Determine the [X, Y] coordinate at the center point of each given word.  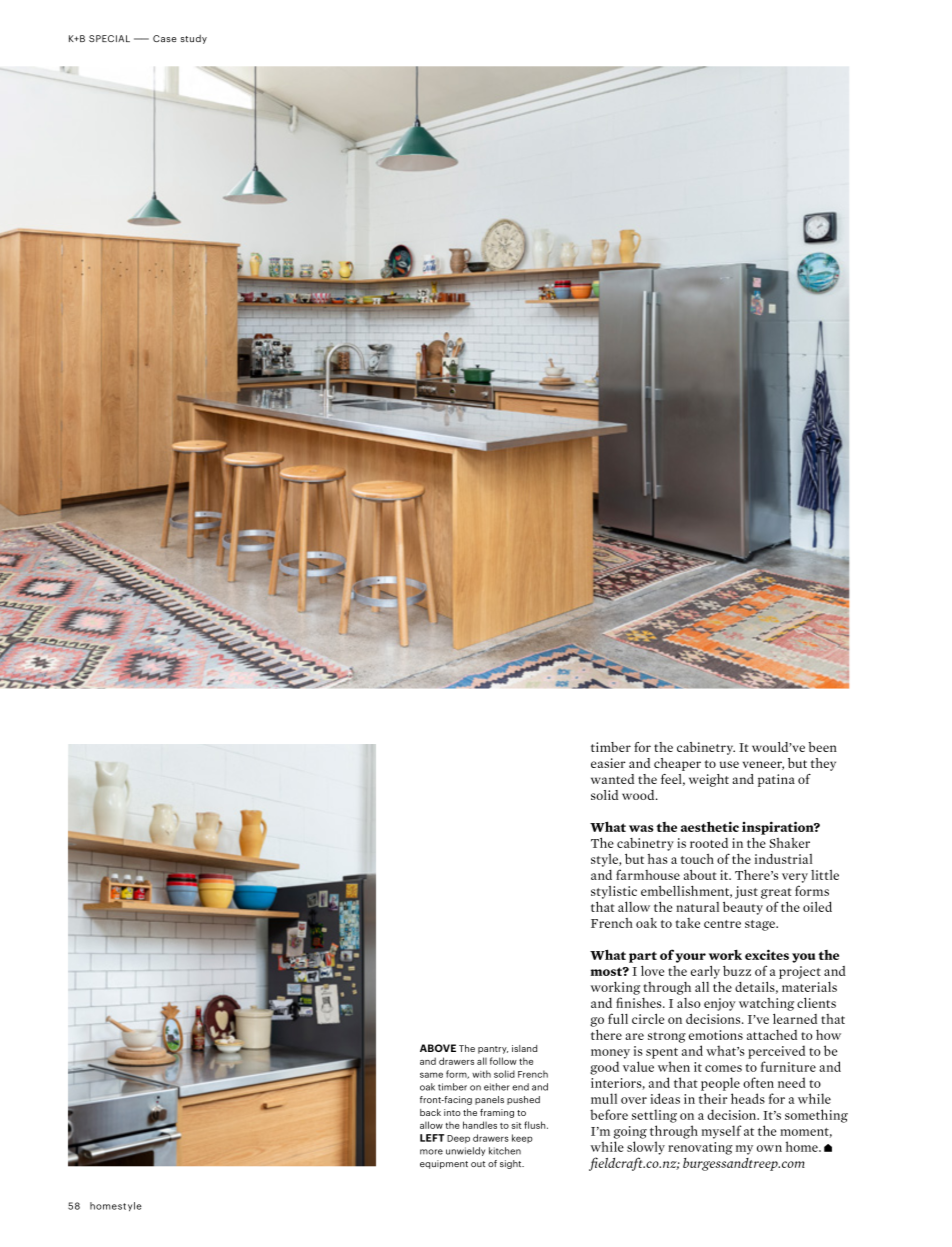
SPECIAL [109, 38]
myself [722, 1132]
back [430, 1112]
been [822, 747]
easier [608, 763]
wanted [612, 779]
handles [480, 1125]
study [194, 39]
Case [165, 38]
